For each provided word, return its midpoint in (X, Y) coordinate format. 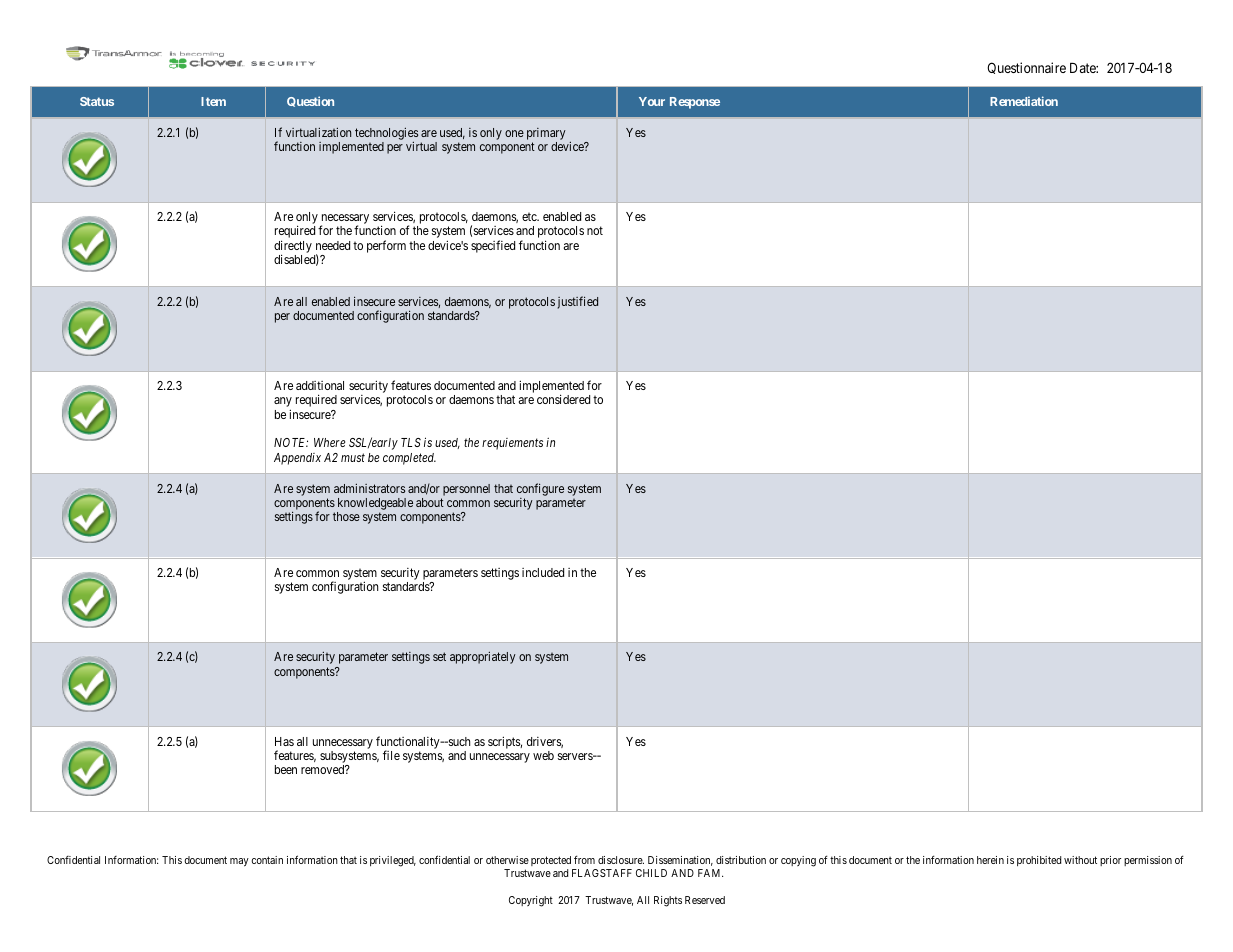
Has (284, 741)
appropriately (483, 658)
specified (493, 246)
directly (293, 247)
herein (990, 860)
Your (652, 101)
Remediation (1024, 101)
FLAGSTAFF (602, 873)
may (239, 862)
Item (213, 101)
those (346, 516)
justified (578, 302)
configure (540, 489)
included (543, 572)
